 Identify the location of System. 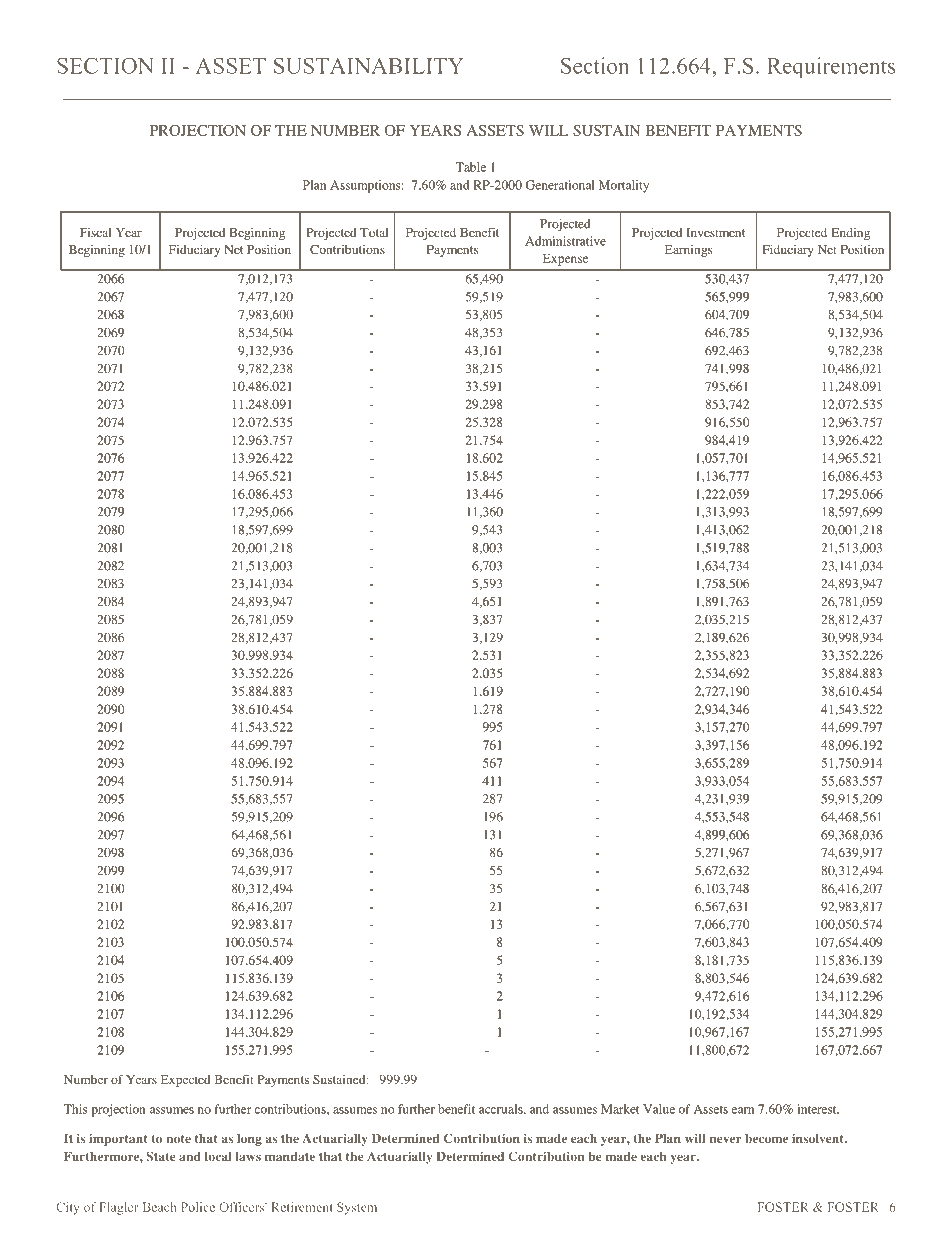
(357, 1208).
